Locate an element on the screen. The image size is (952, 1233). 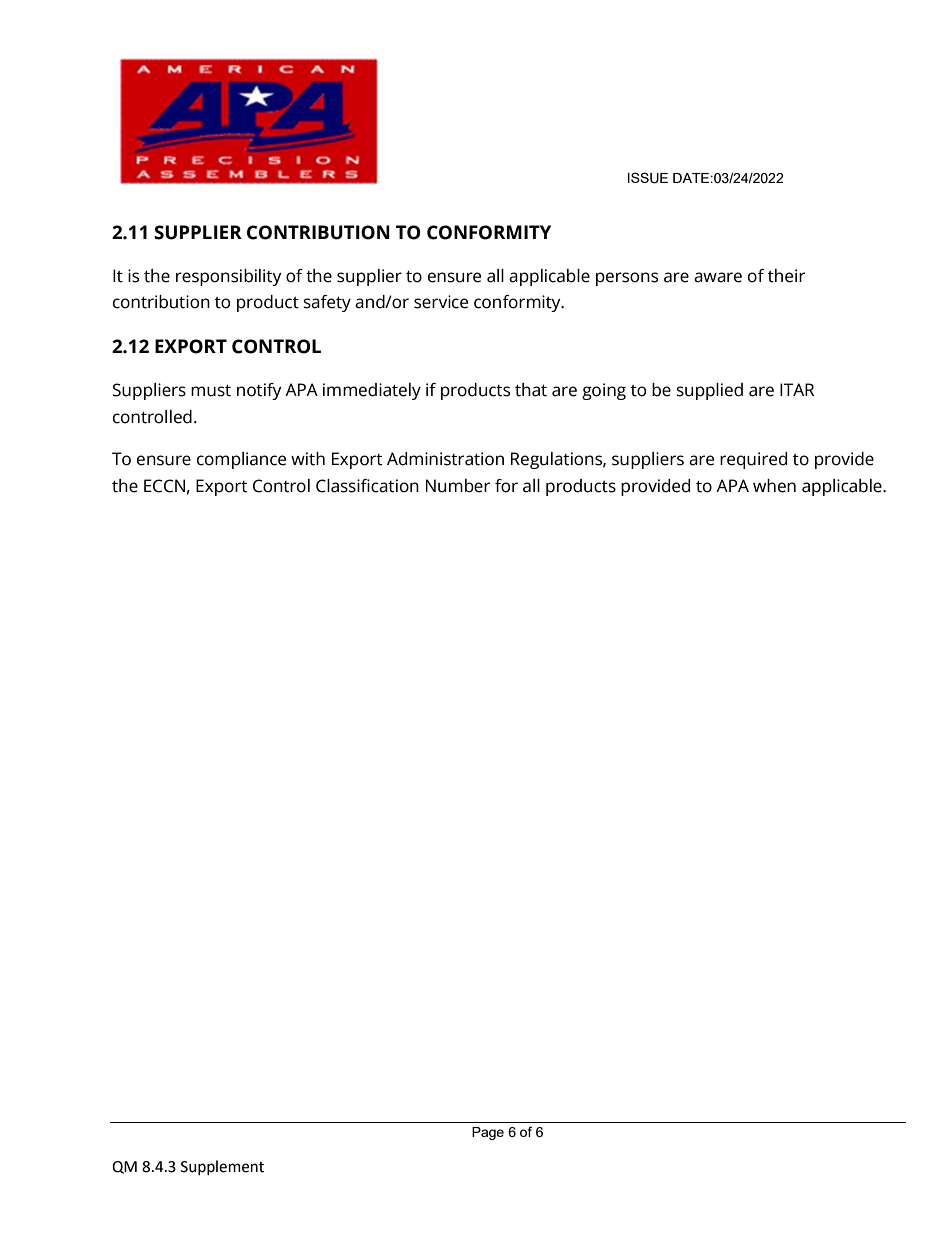
when is located at coordinates (774, 486).
